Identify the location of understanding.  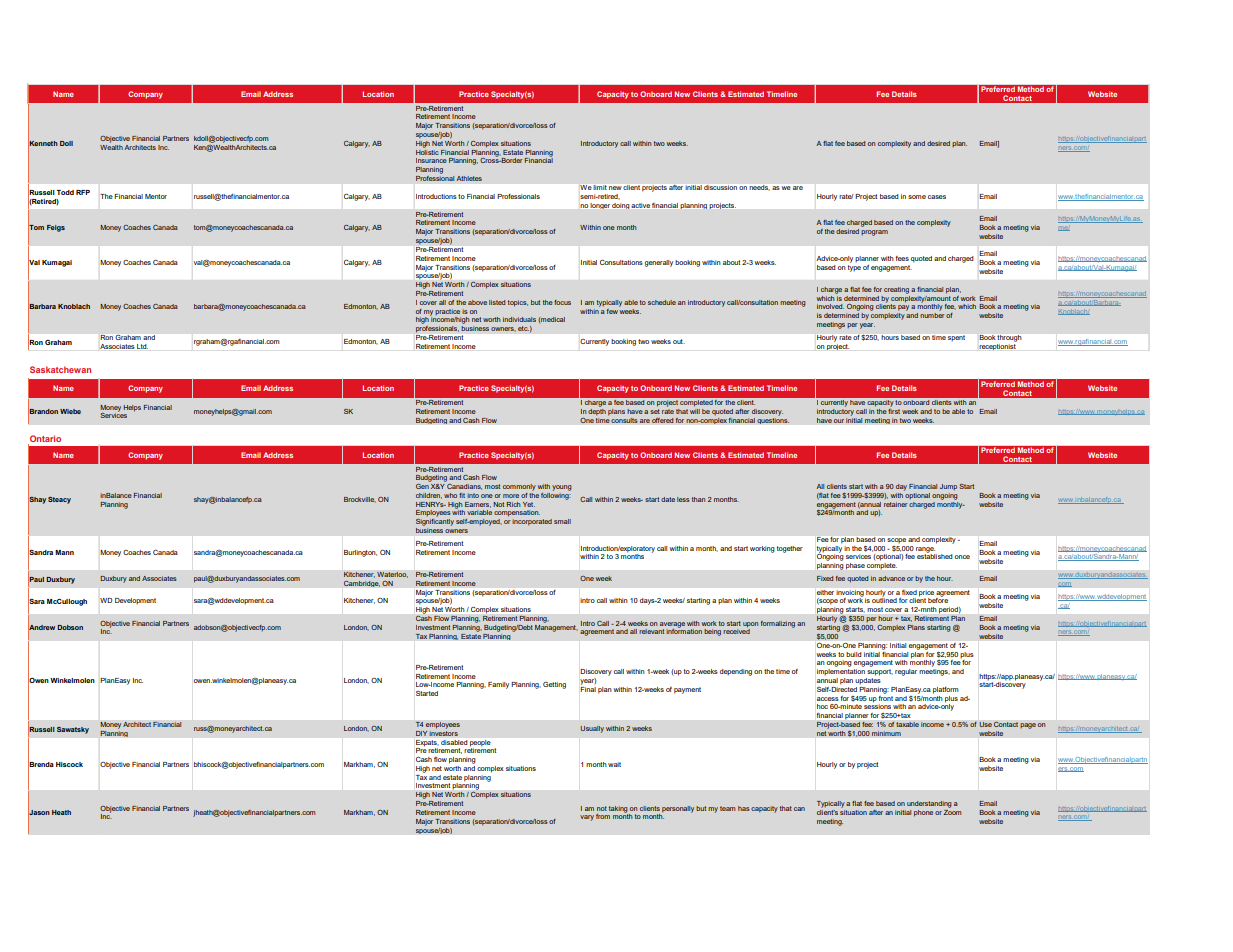
(929, 804).
